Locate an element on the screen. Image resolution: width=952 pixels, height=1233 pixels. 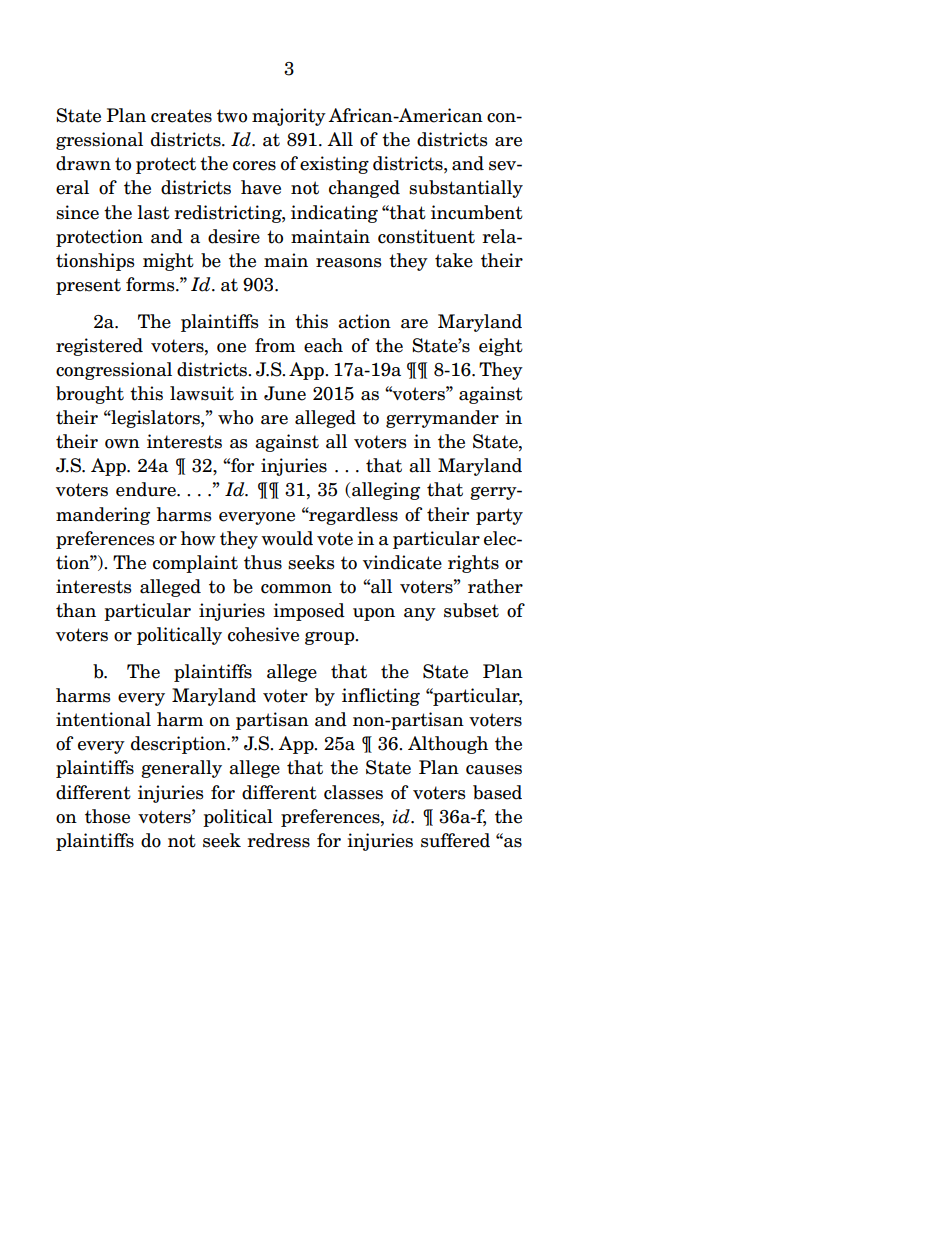
than is located at coordinates (76, 610).
